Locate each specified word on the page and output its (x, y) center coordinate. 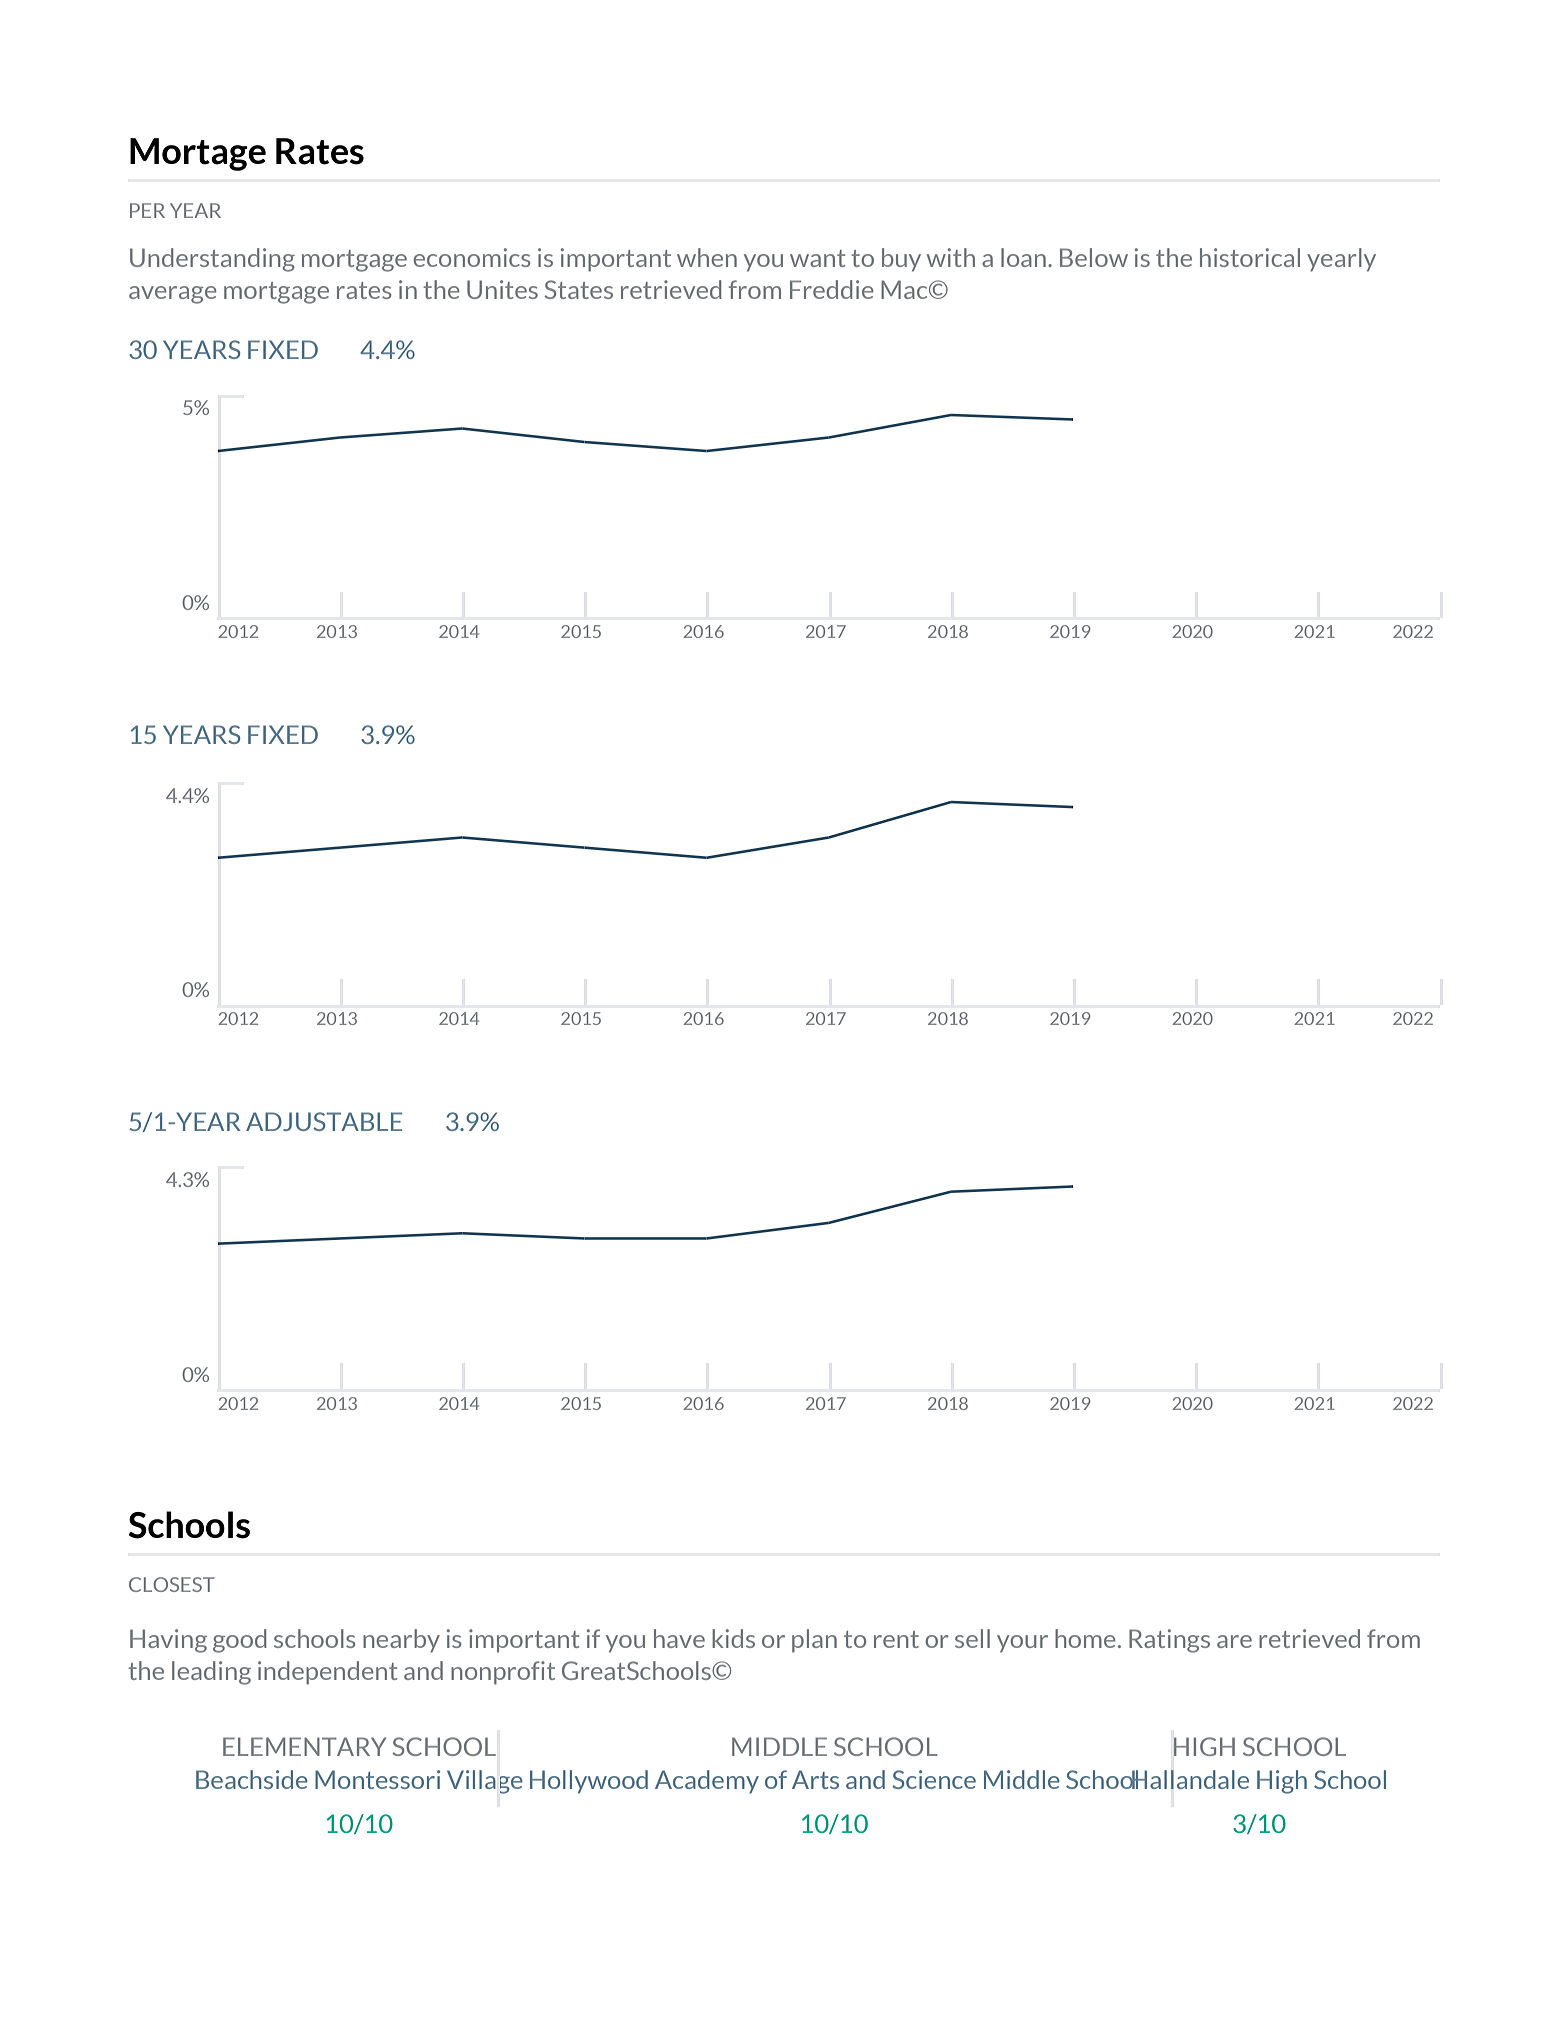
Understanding (212, 260)
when (707, 257)
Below (1094, 257)
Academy (707, 1782)
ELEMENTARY (304, 1746)
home (1085, 1638)
